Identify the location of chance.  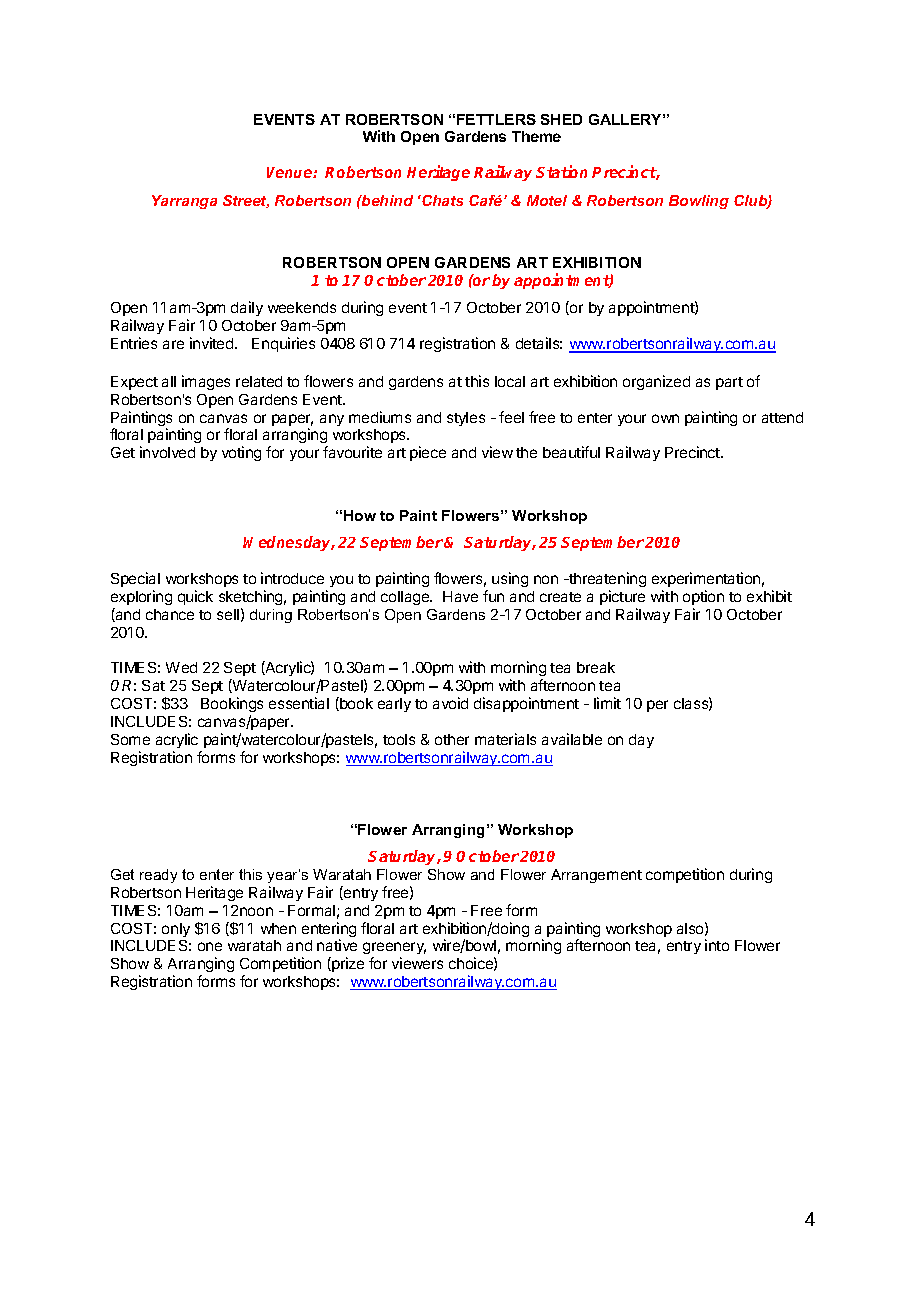
(170, 614).
